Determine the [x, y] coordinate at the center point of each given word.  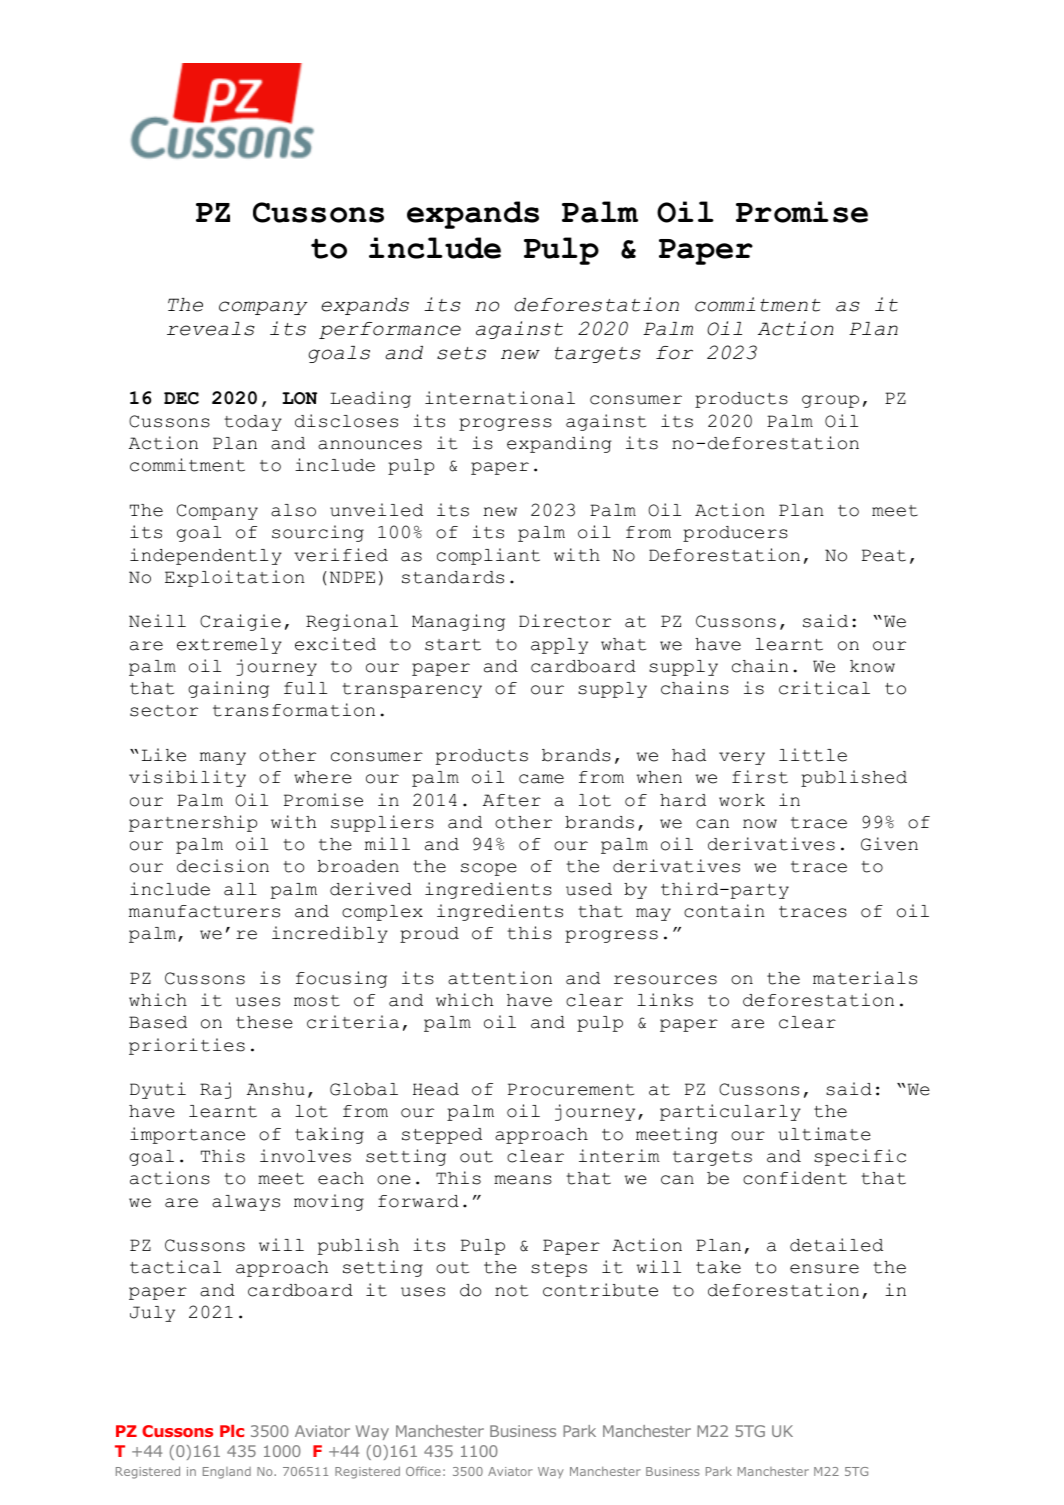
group [830, 401]
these [264, 1022]
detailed [836, 1245]
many [223, 758]
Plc [232, 1431]
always [246, 1203]
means [523, 1180]
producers [735, 534]
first [760, 777]
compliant [488, 556]
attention [500, 978]
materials [865, 978]
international [500, 398]
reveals [211, 329]
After [512, 800]
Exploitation [235, 578]
